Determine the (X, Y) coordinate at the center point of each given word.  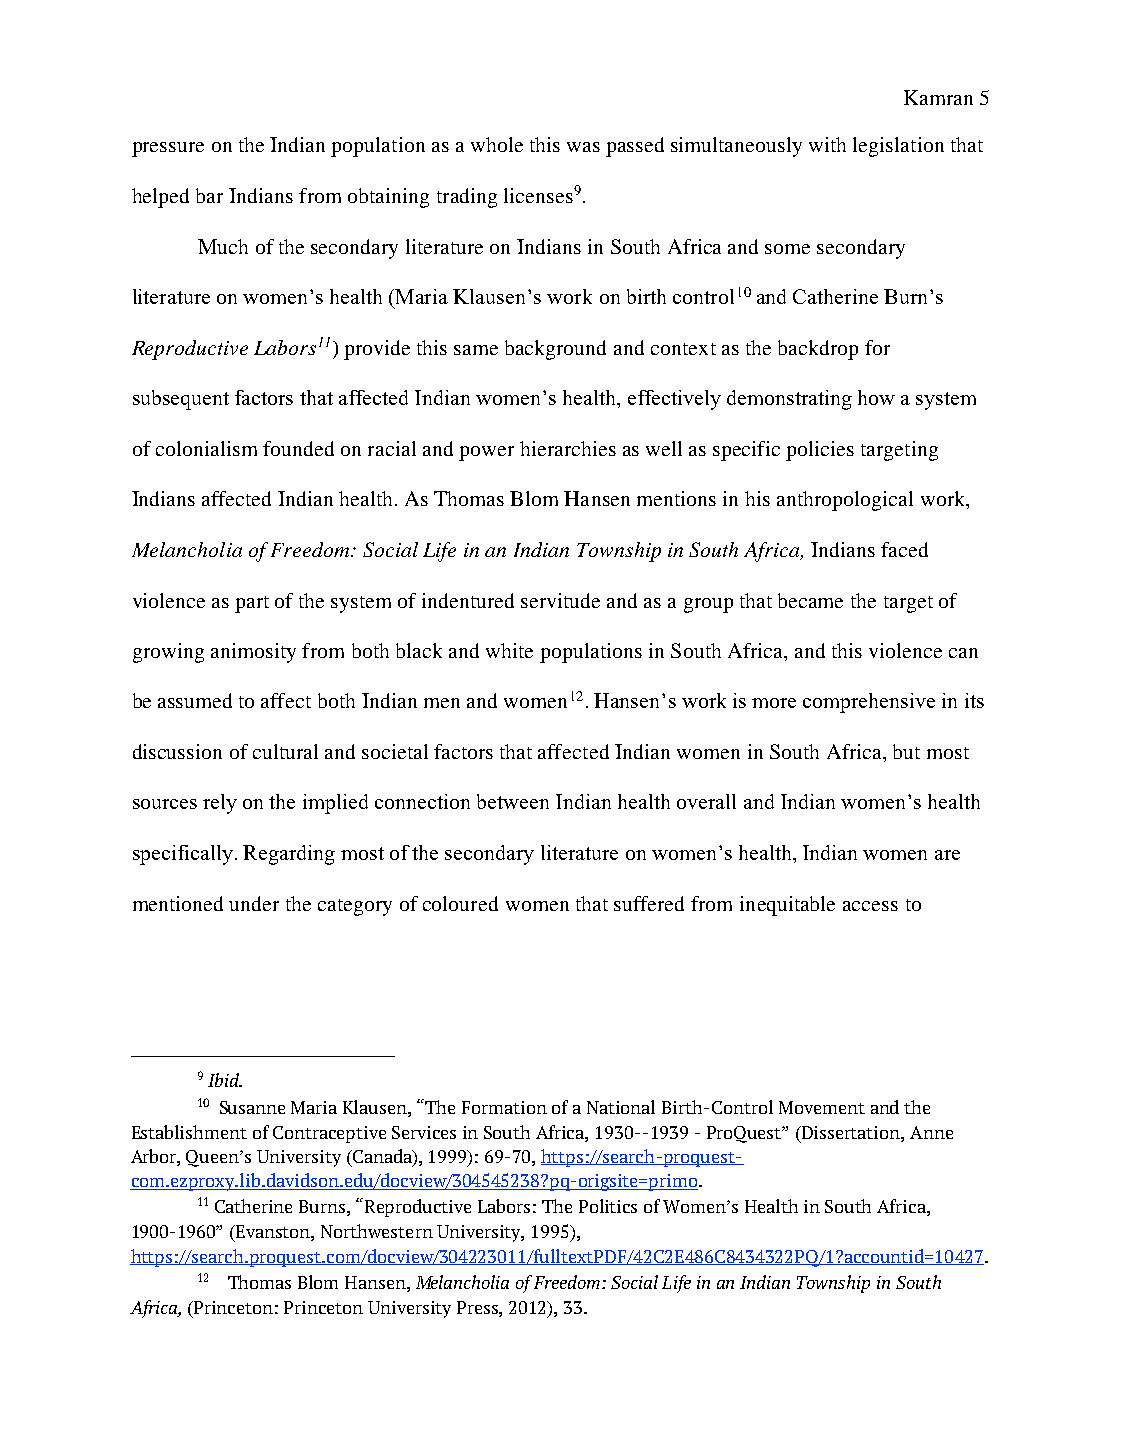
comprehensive (869, 703)
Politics (608, 1206)
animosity (253, 653)
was (583, 147)
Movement (822, 1107)
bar (209, 195)
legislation (898, 147)
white (509, 650)
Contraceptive (329, 1134)
